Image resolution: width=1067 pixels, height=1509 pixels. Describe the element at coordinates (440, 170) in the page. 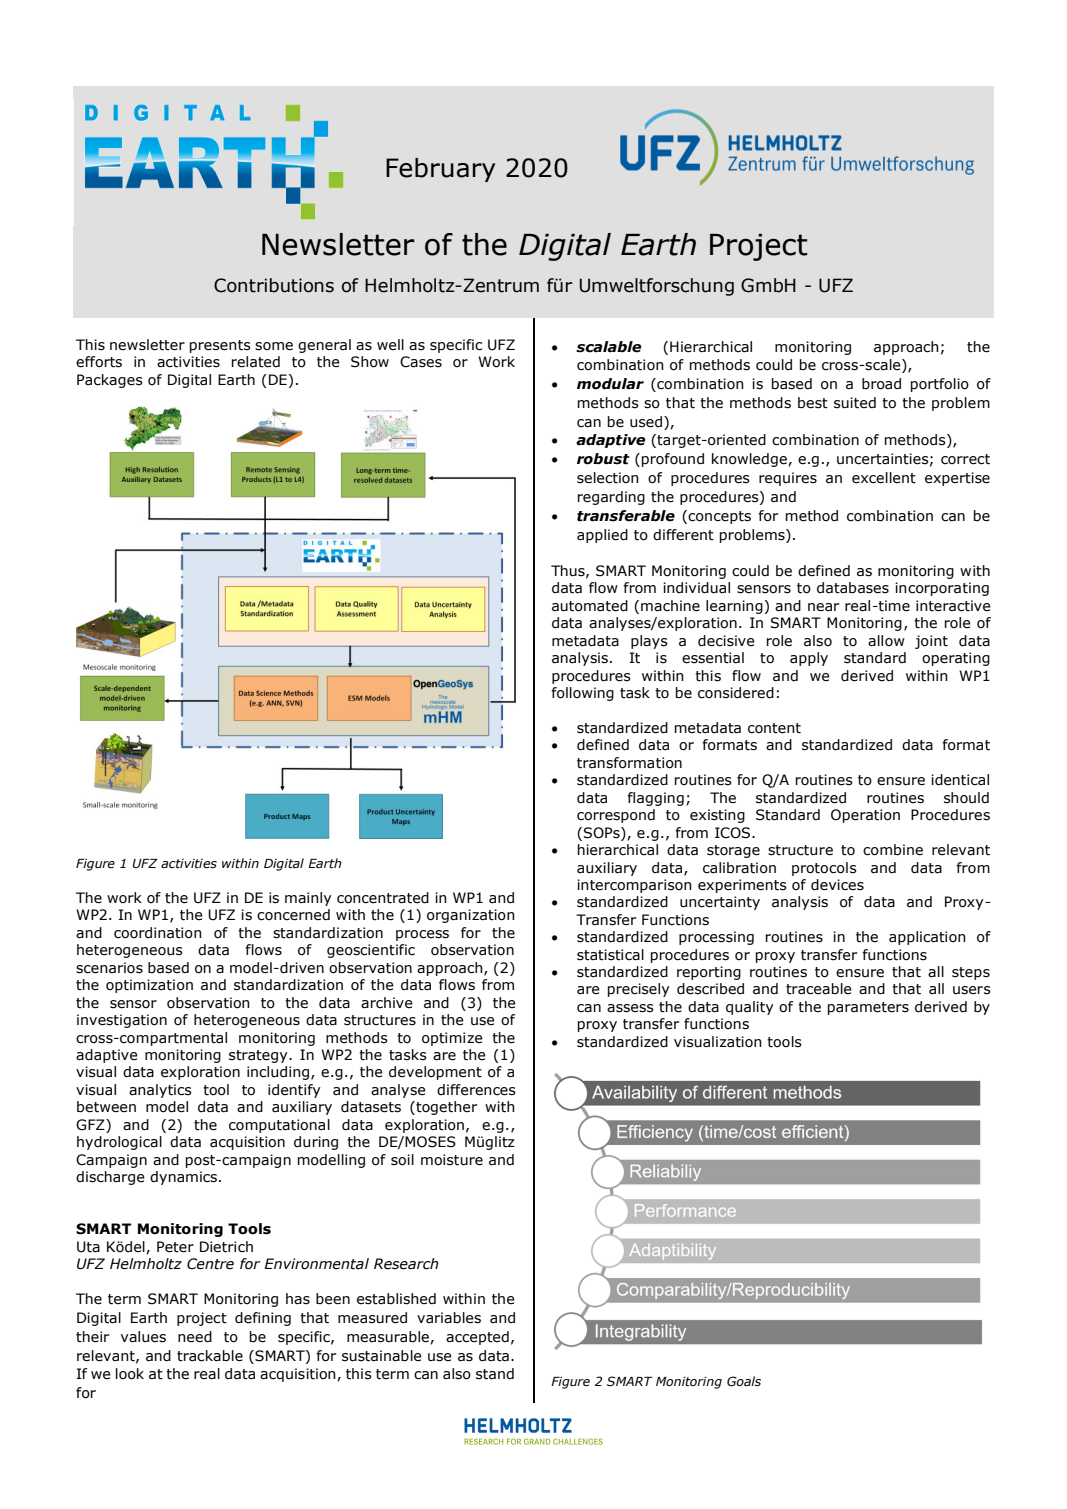

I see `February` at that location.
